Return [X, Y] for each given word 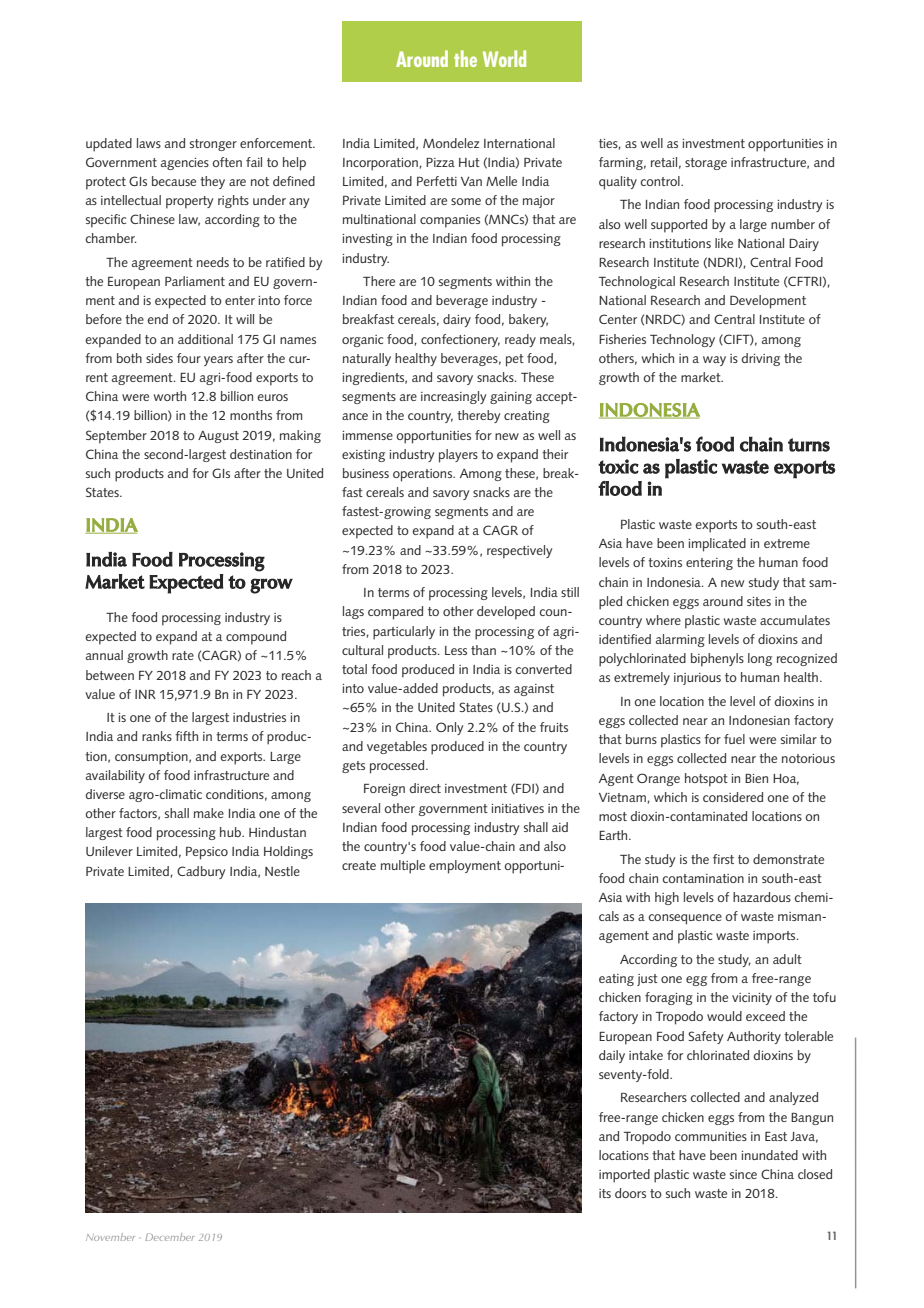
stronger [213, 145]
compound [256, 638]
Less [456, 650]
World [504, 58]
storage [706, 164]
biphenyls [717, 660]
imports [775, 937]
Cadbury [201, 872]
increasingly [453, 397]
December [170, 1237]
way [714, 361]
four [189, 358]
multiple [403, 867]
